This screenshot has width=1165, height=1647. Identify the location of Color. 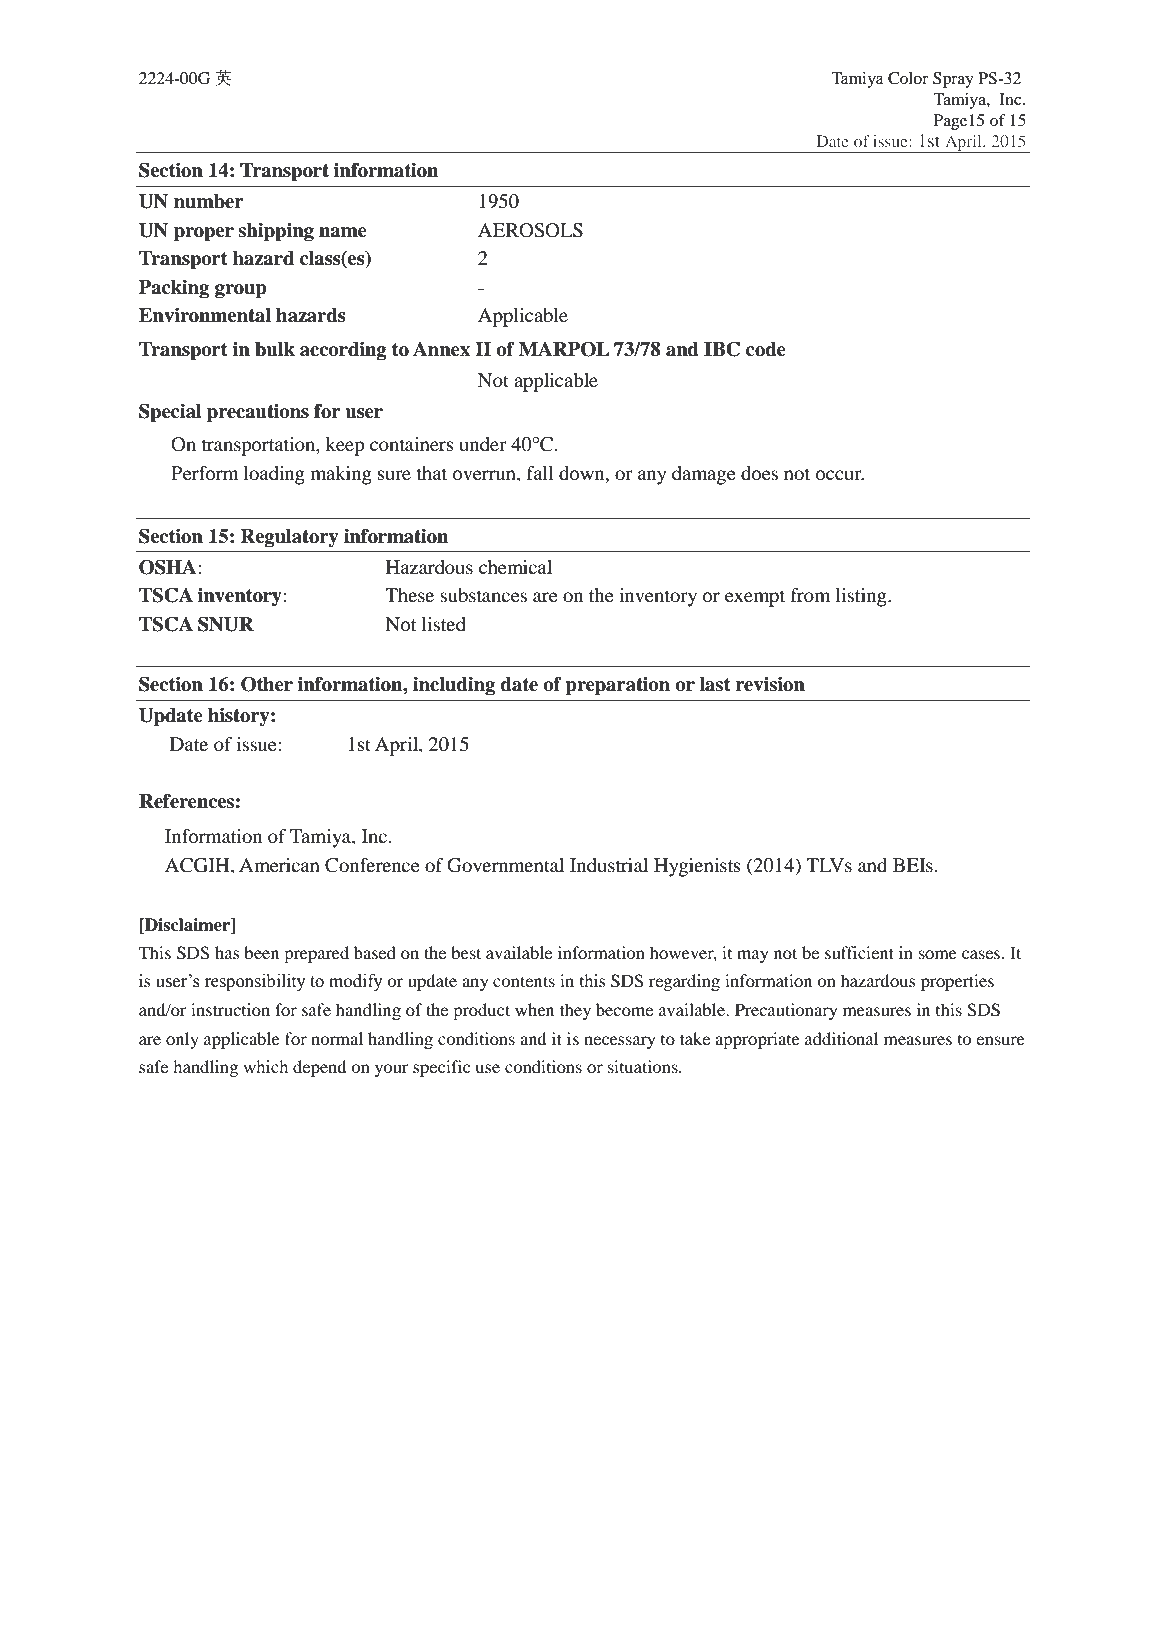
(908, 78).
